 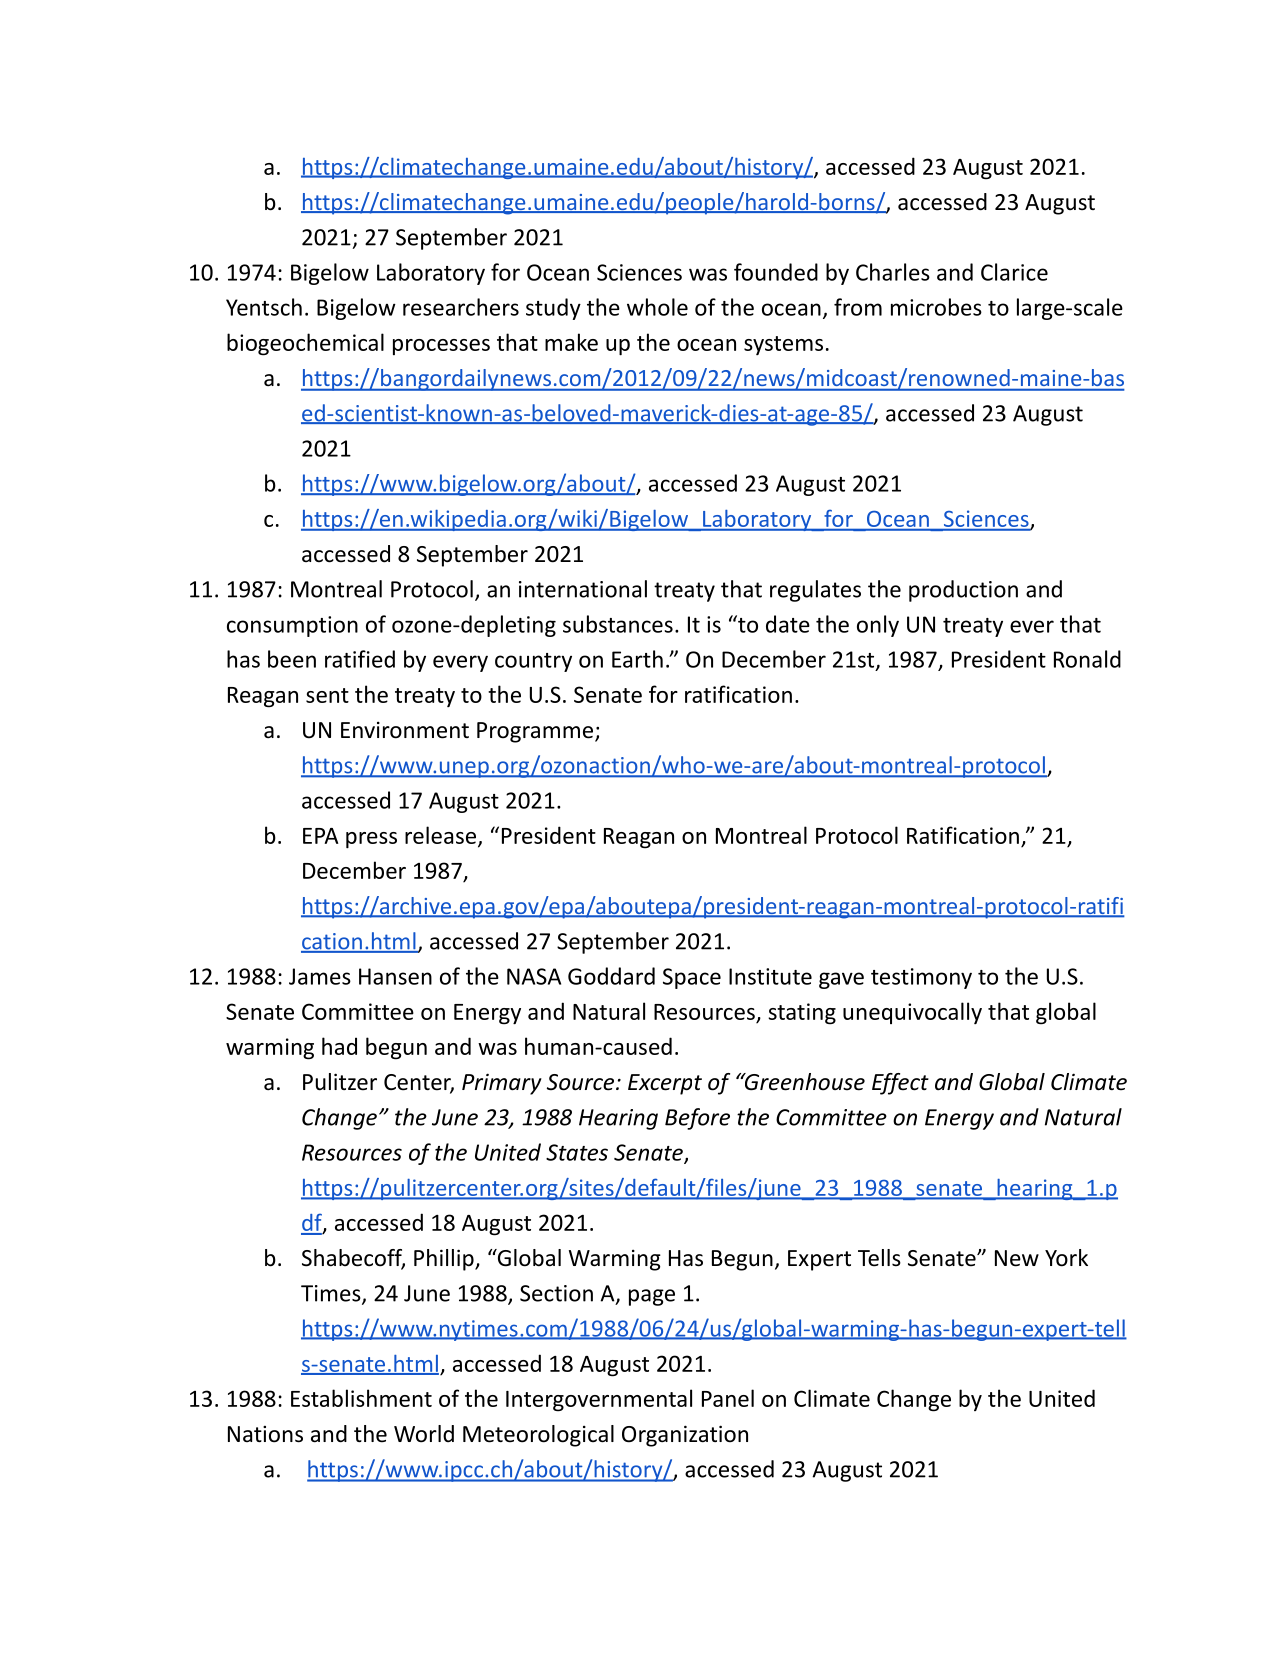 What do you see at coordinates (697, 1119) in the image?
I see `Before` at bounding box center [697, 1119].
